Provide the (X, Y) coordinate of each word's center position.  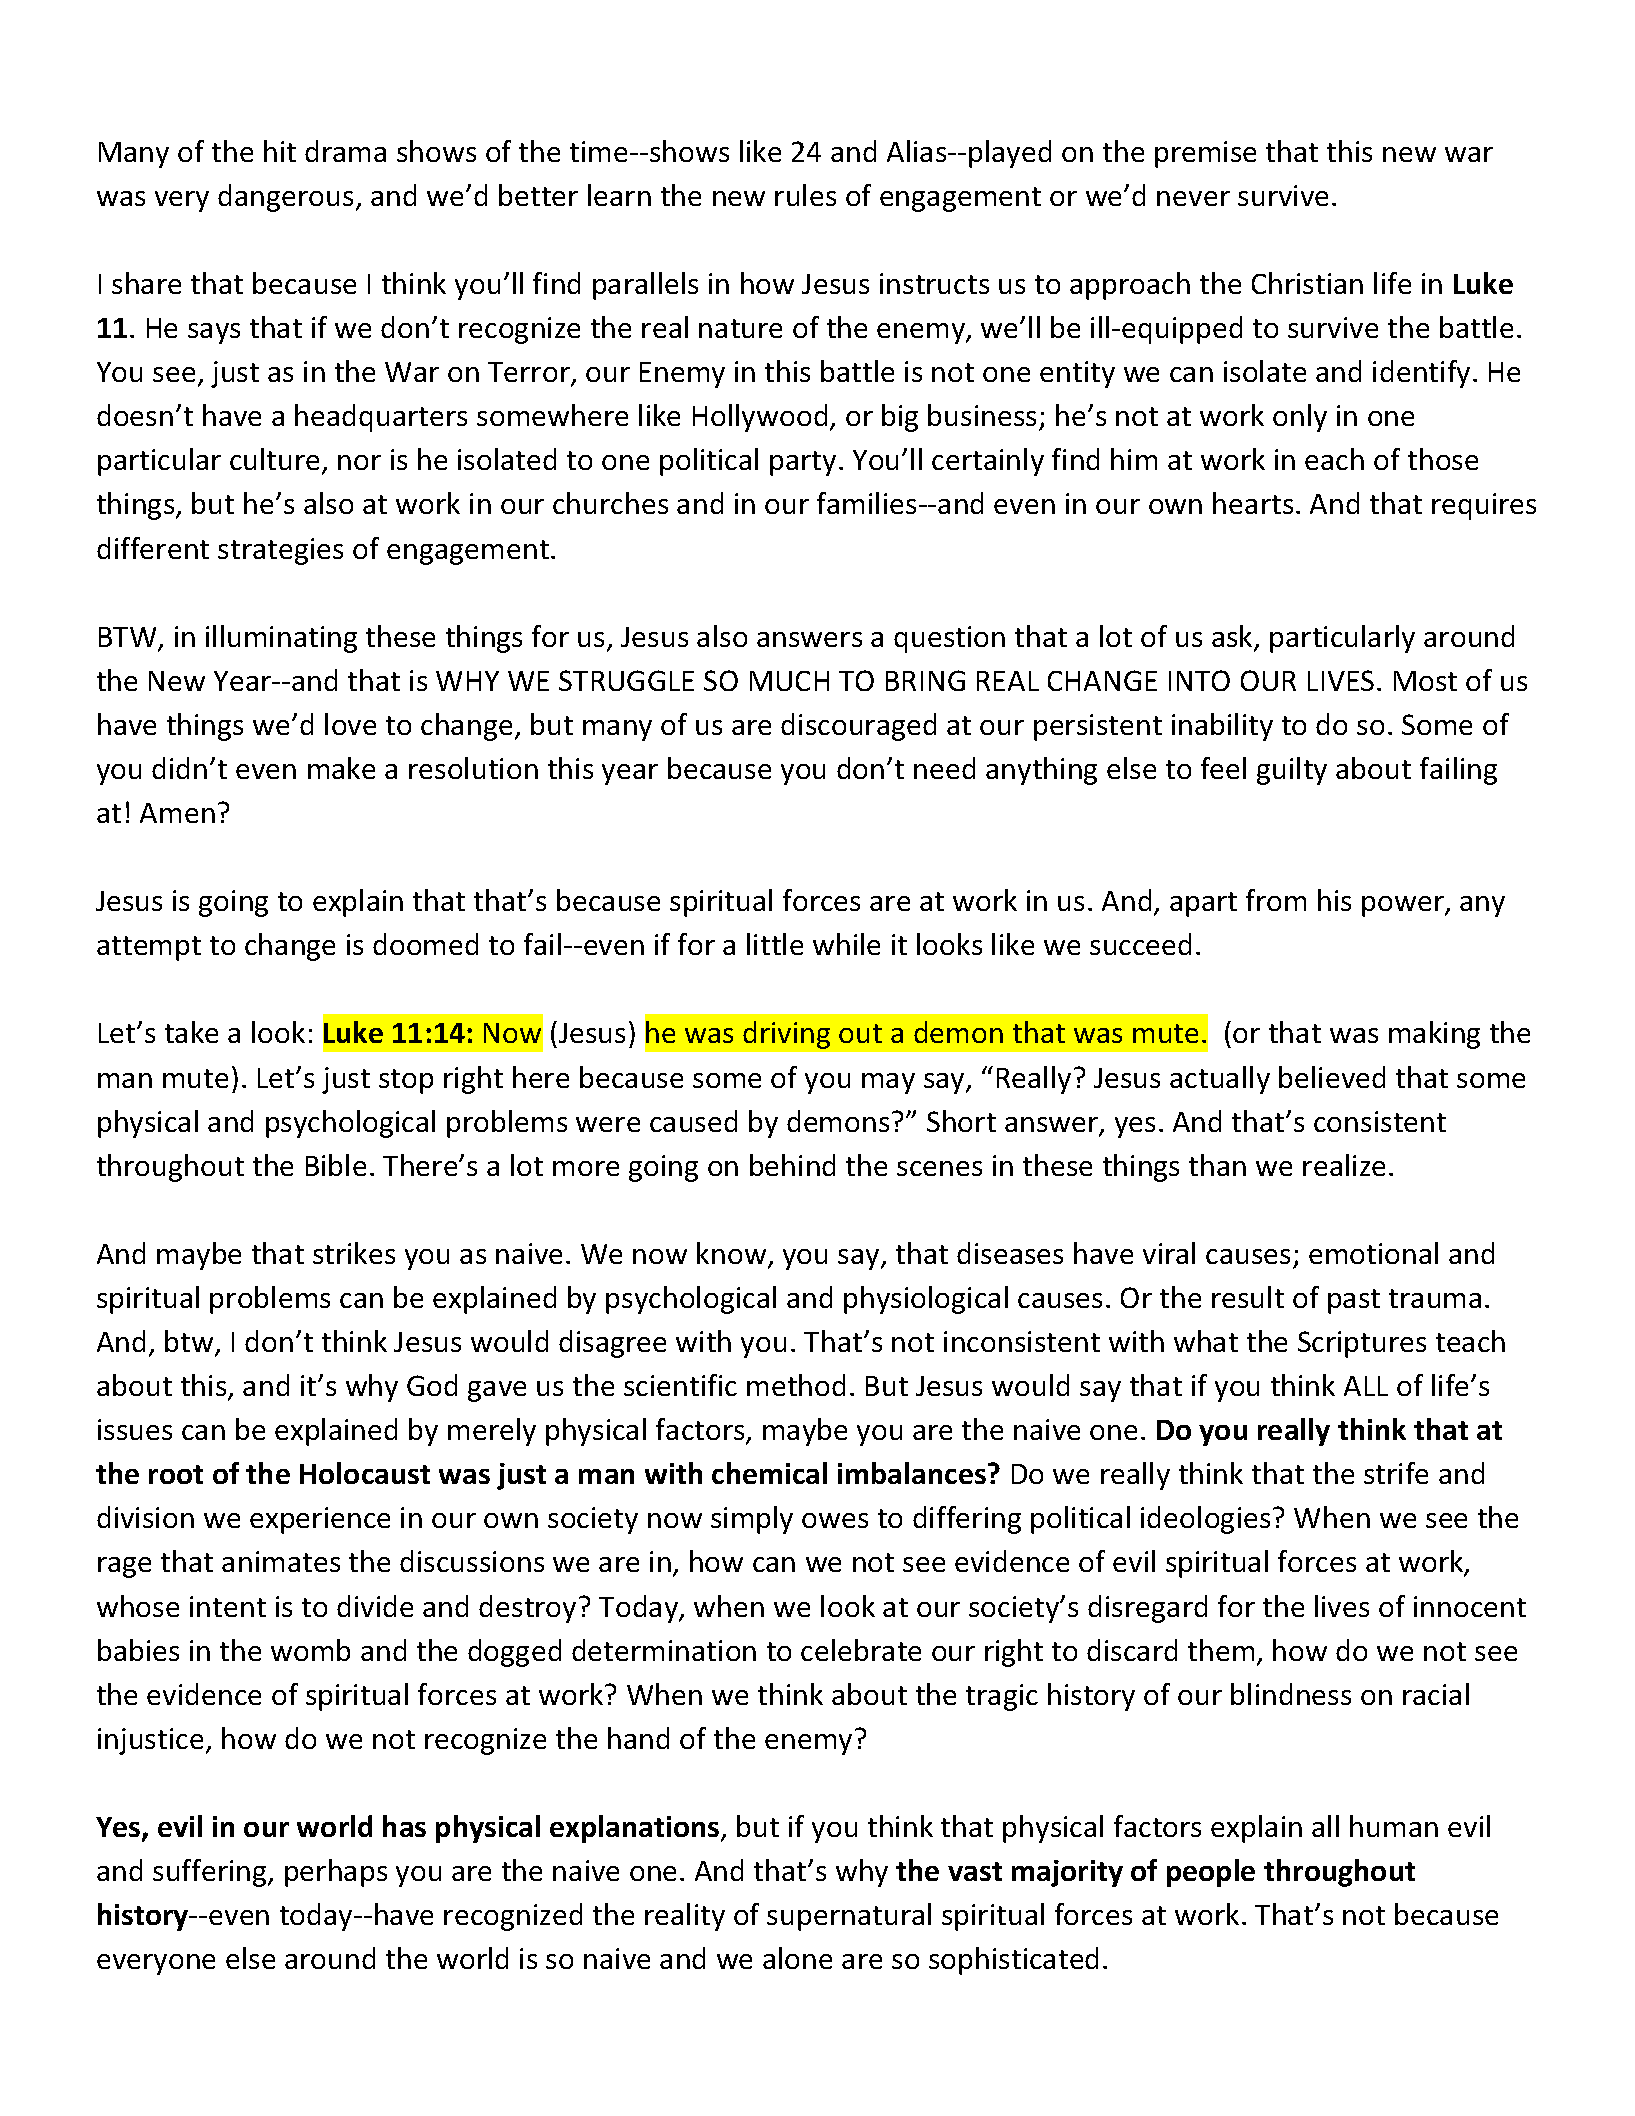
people (1211, 1873)
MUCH (789, 681)
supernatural (849, 1917)
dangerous (285, 198)
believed (1332, 1077)
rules (805, 195)
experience (320, 1520)
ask (1232, 636)
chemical (769, 1473)
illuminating (281, 639)
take (191, 1032)
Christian (1307, 283)
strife (1396, 1473)
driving (786, 1035)
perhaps (336, 1873)
